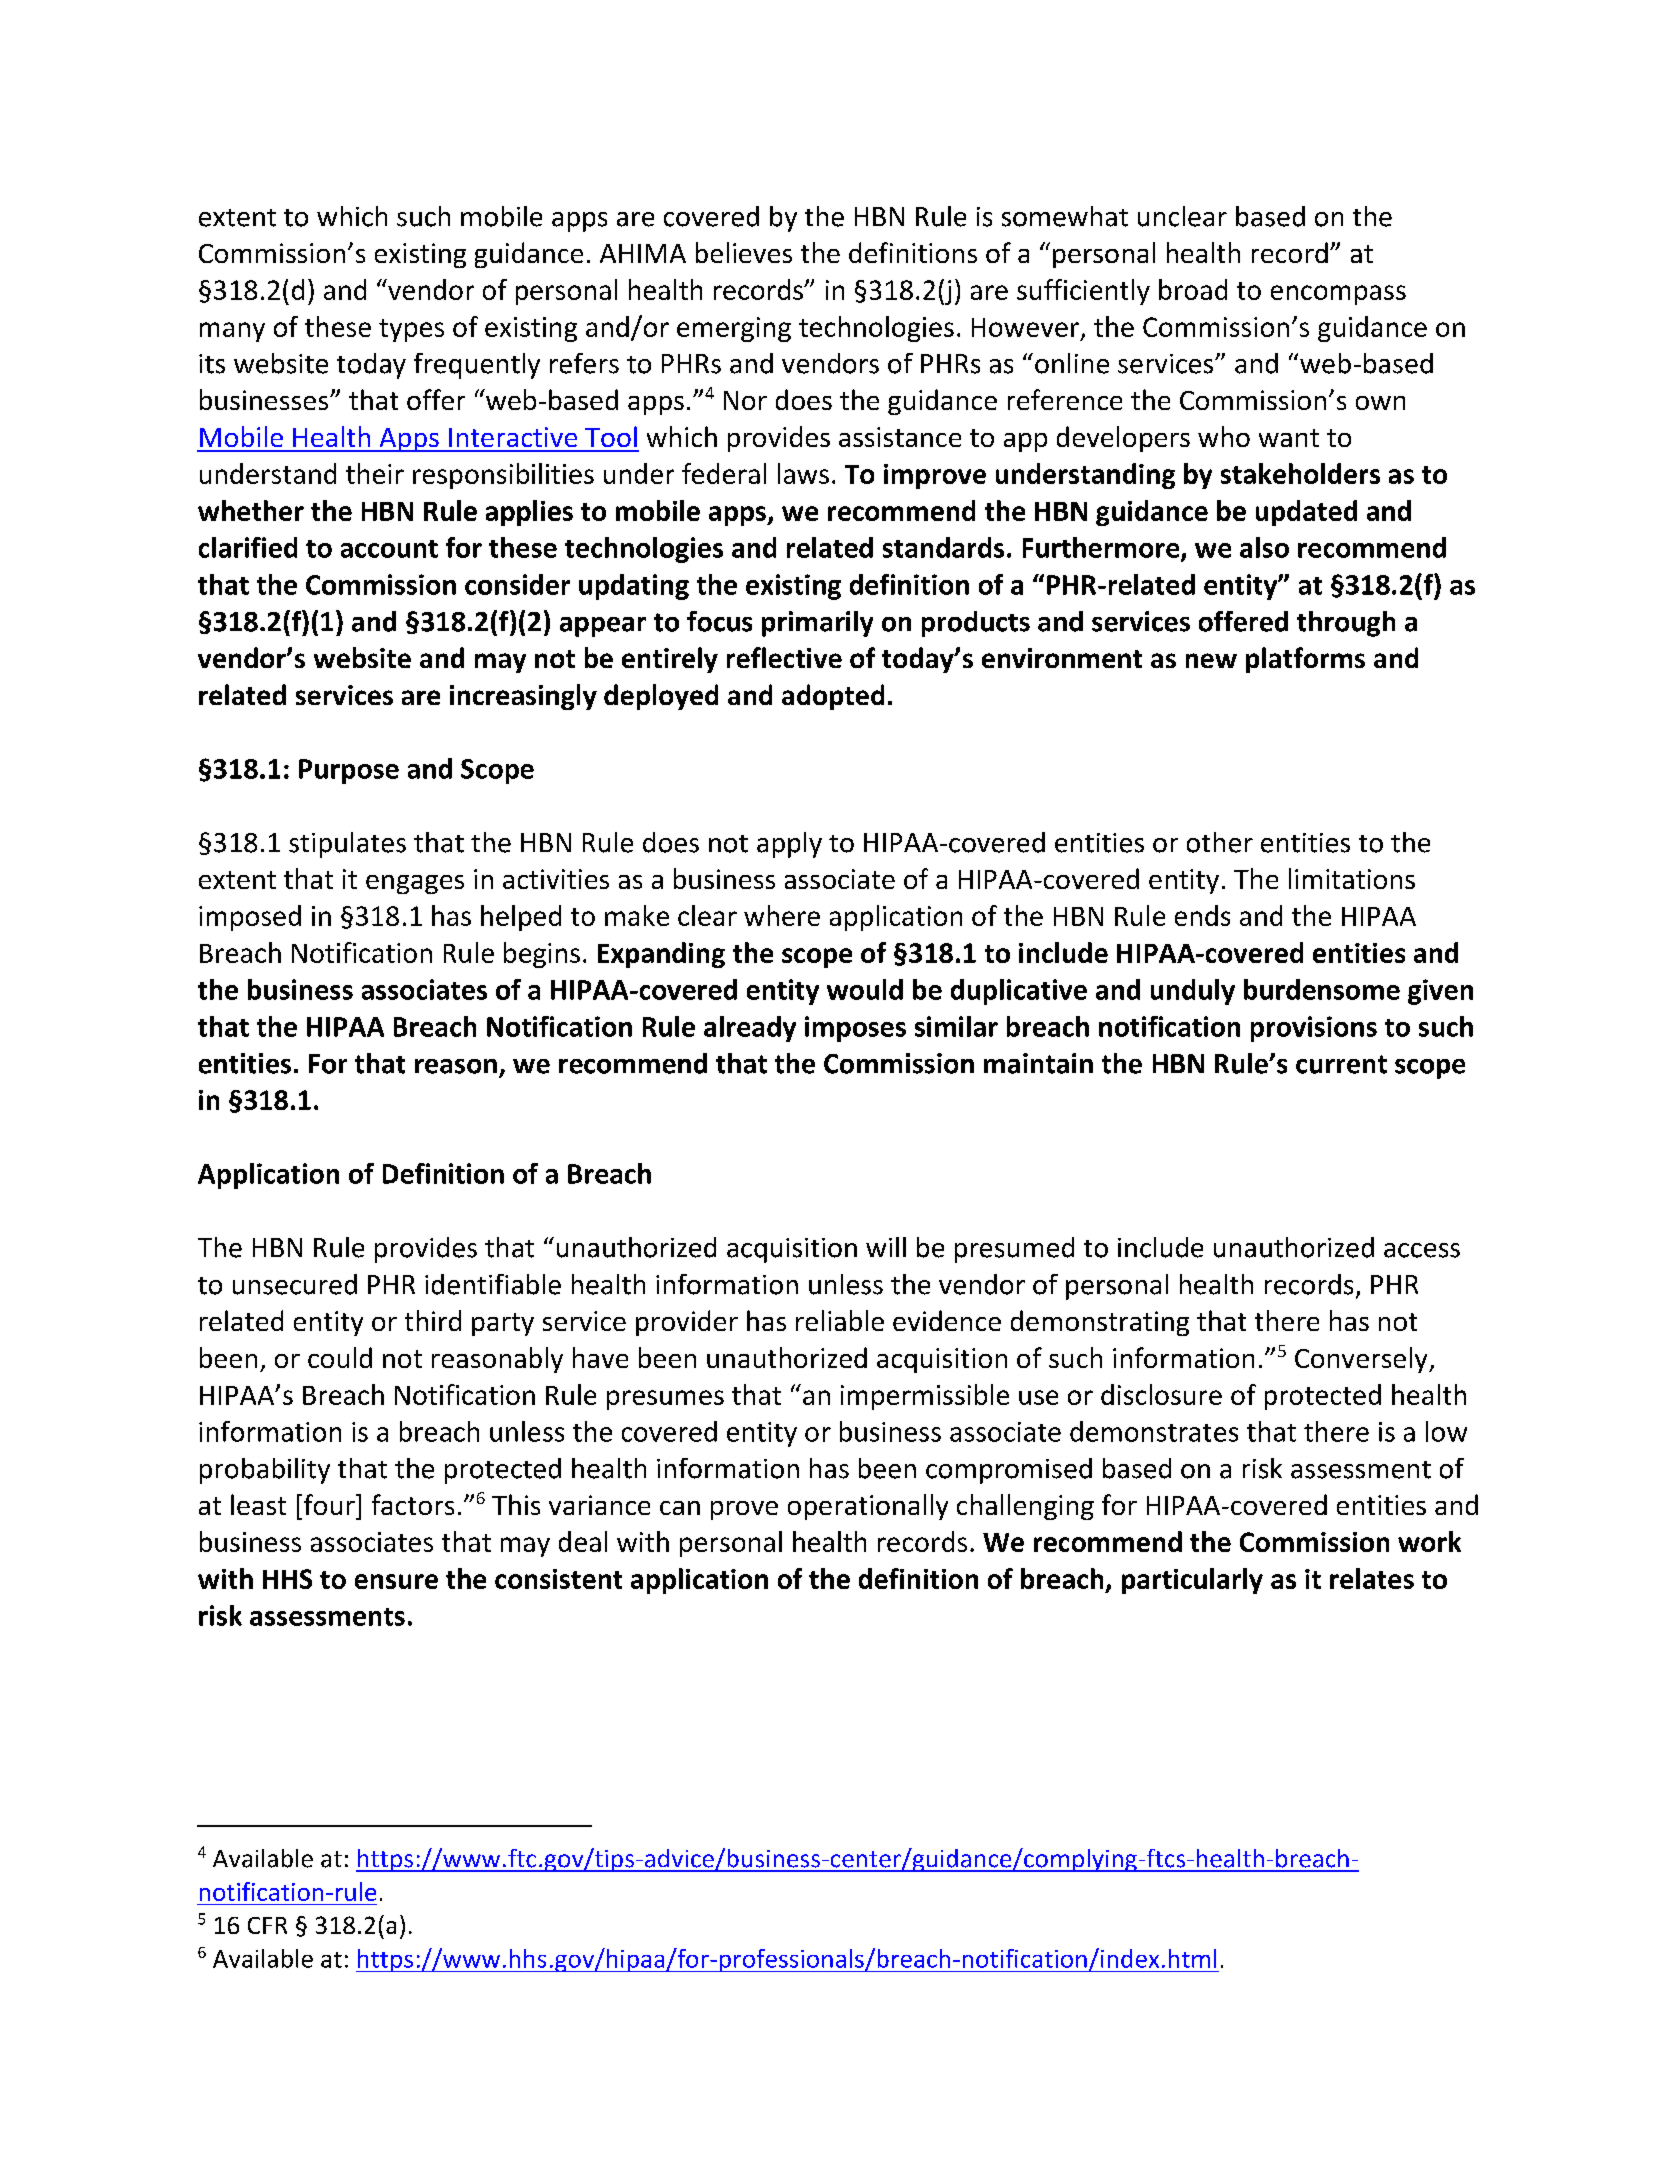 Image resolution: width=1678 pixels, height=2172 pixels. What do you see at coordinates (340, 1357) in the screenshot?
I see `could` at bounding box center [340, 1357].
